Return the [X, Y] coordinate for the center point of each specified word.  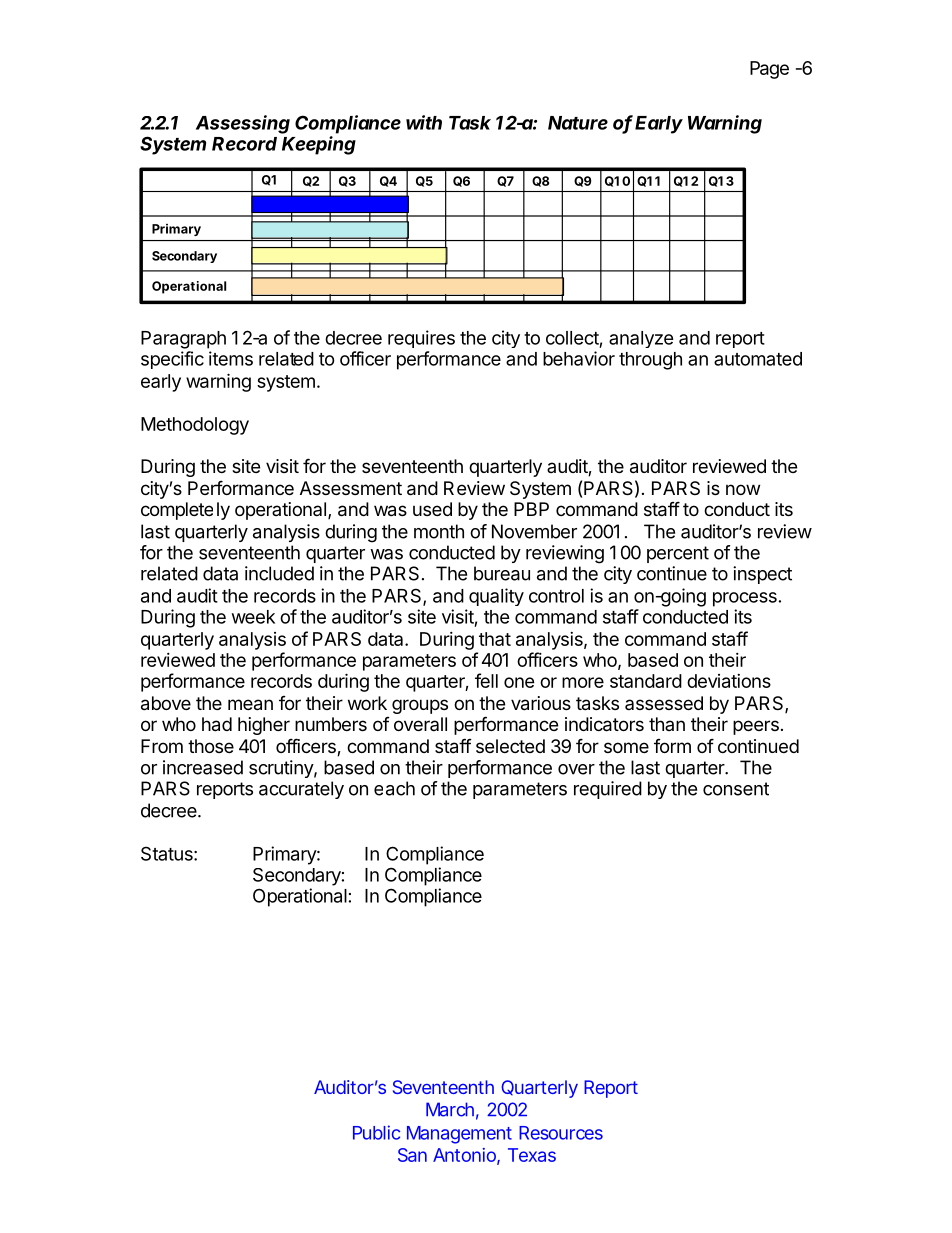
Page [769, 70]
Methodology [195, 426]
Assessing [243, 124]
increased [203, 767]
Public [376, 1132]
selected [510, 746]
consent [736, 789]
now [743, 489]
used [432, 509]
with [424, 122]
